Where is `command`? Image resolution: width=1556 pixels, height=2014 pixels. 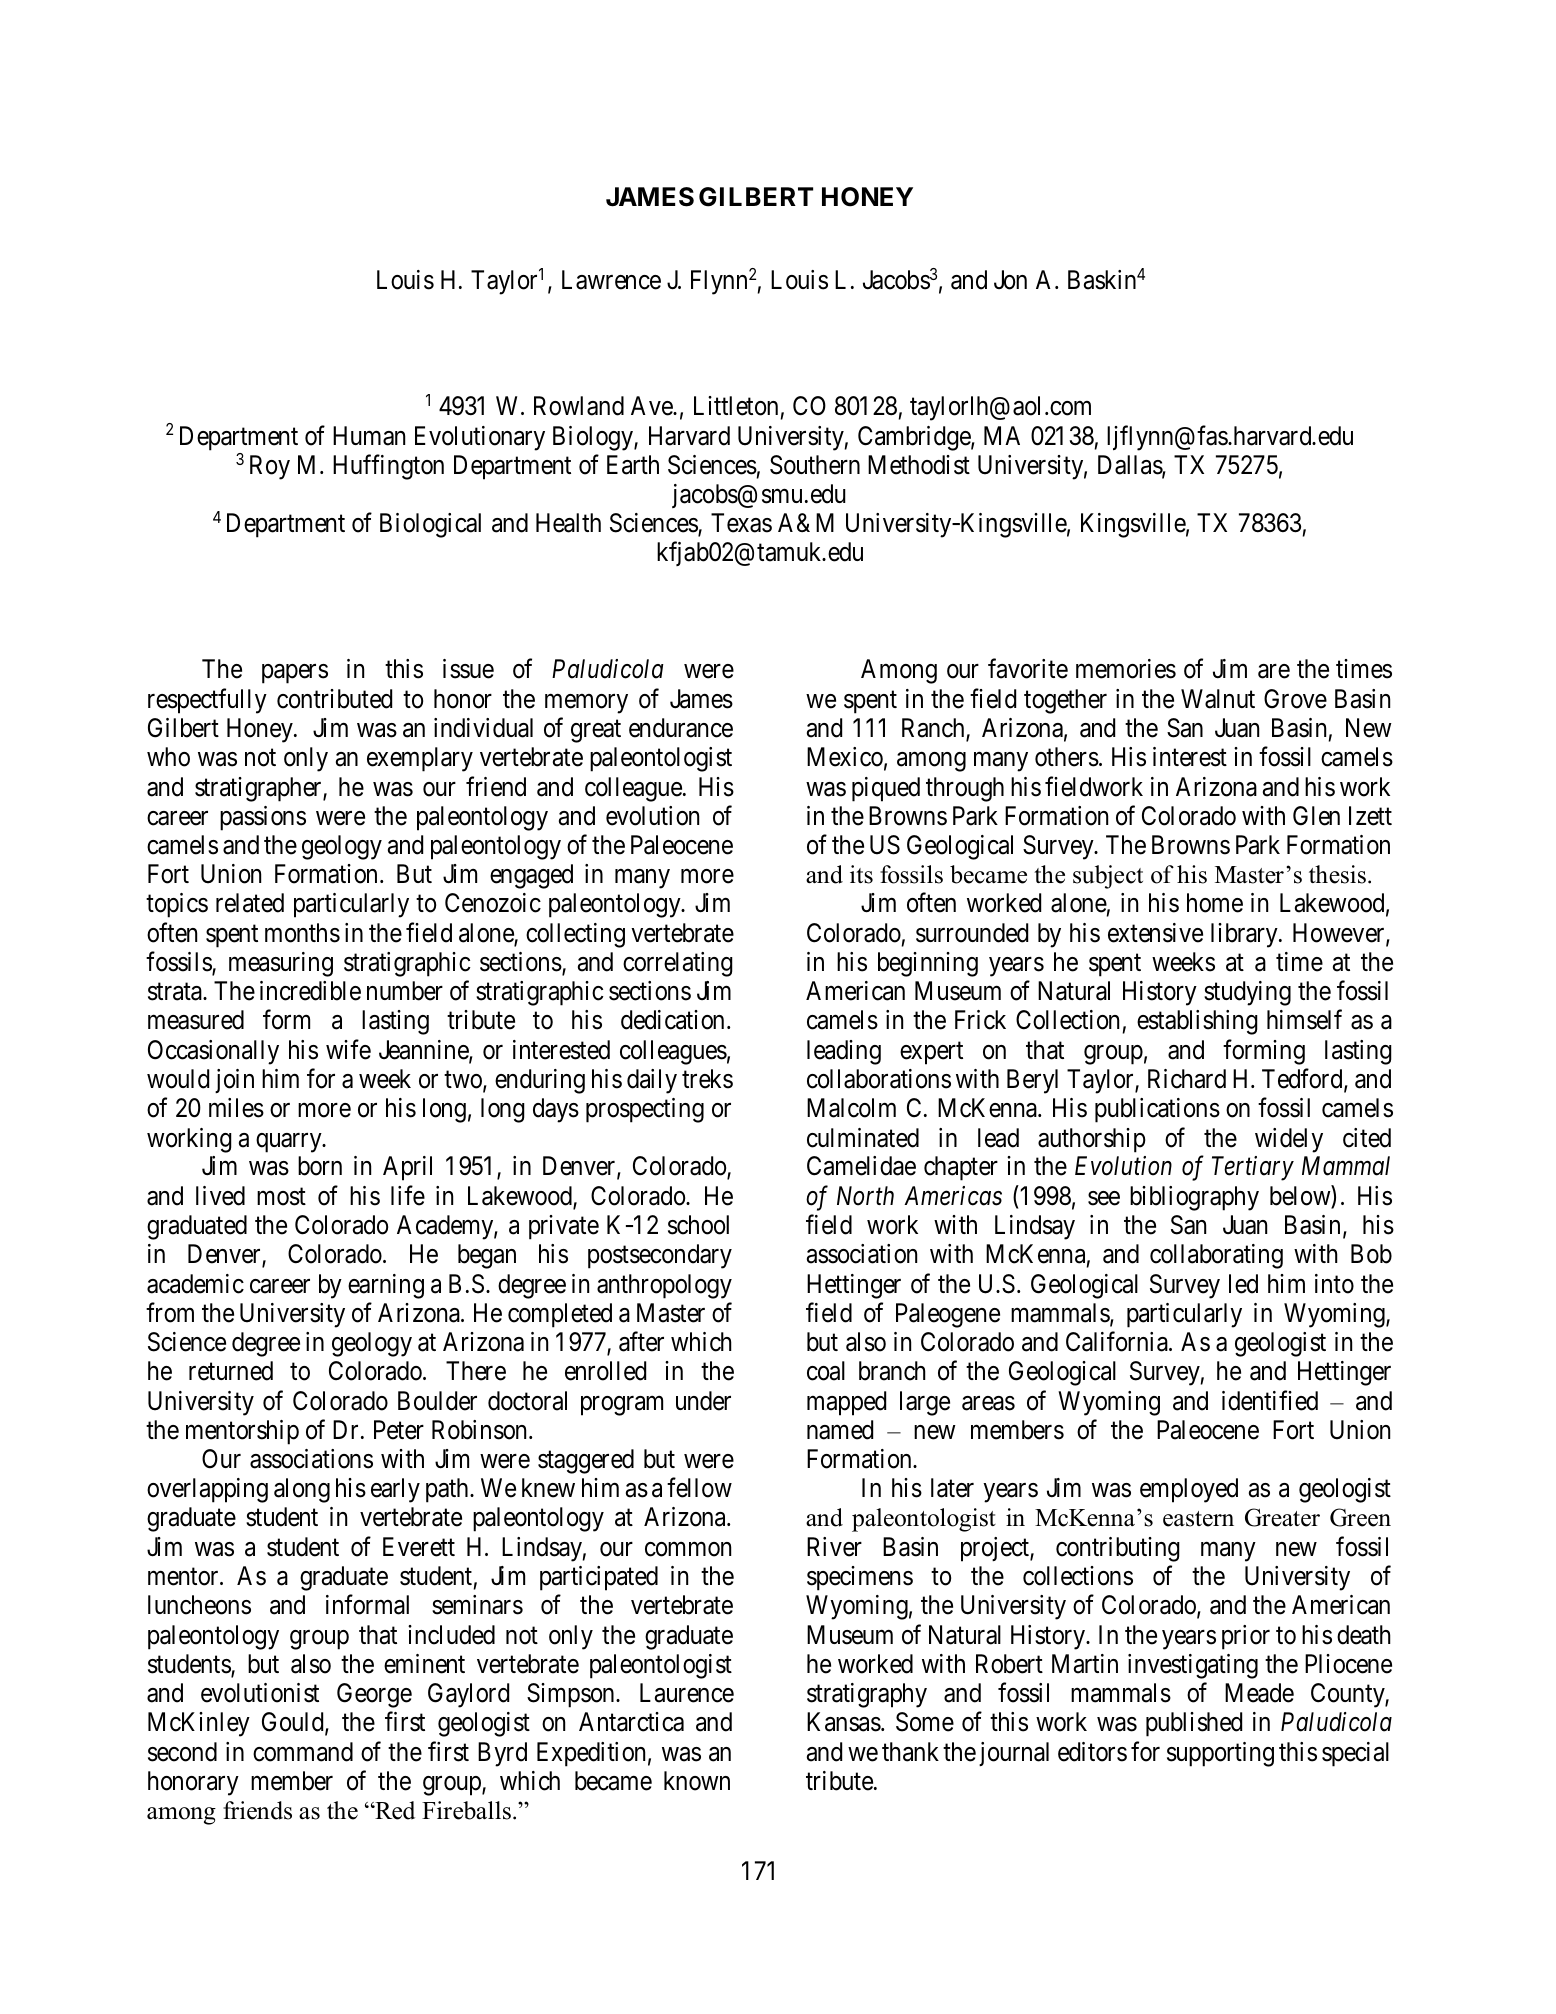 command is located at coordinates (303, 1752).
